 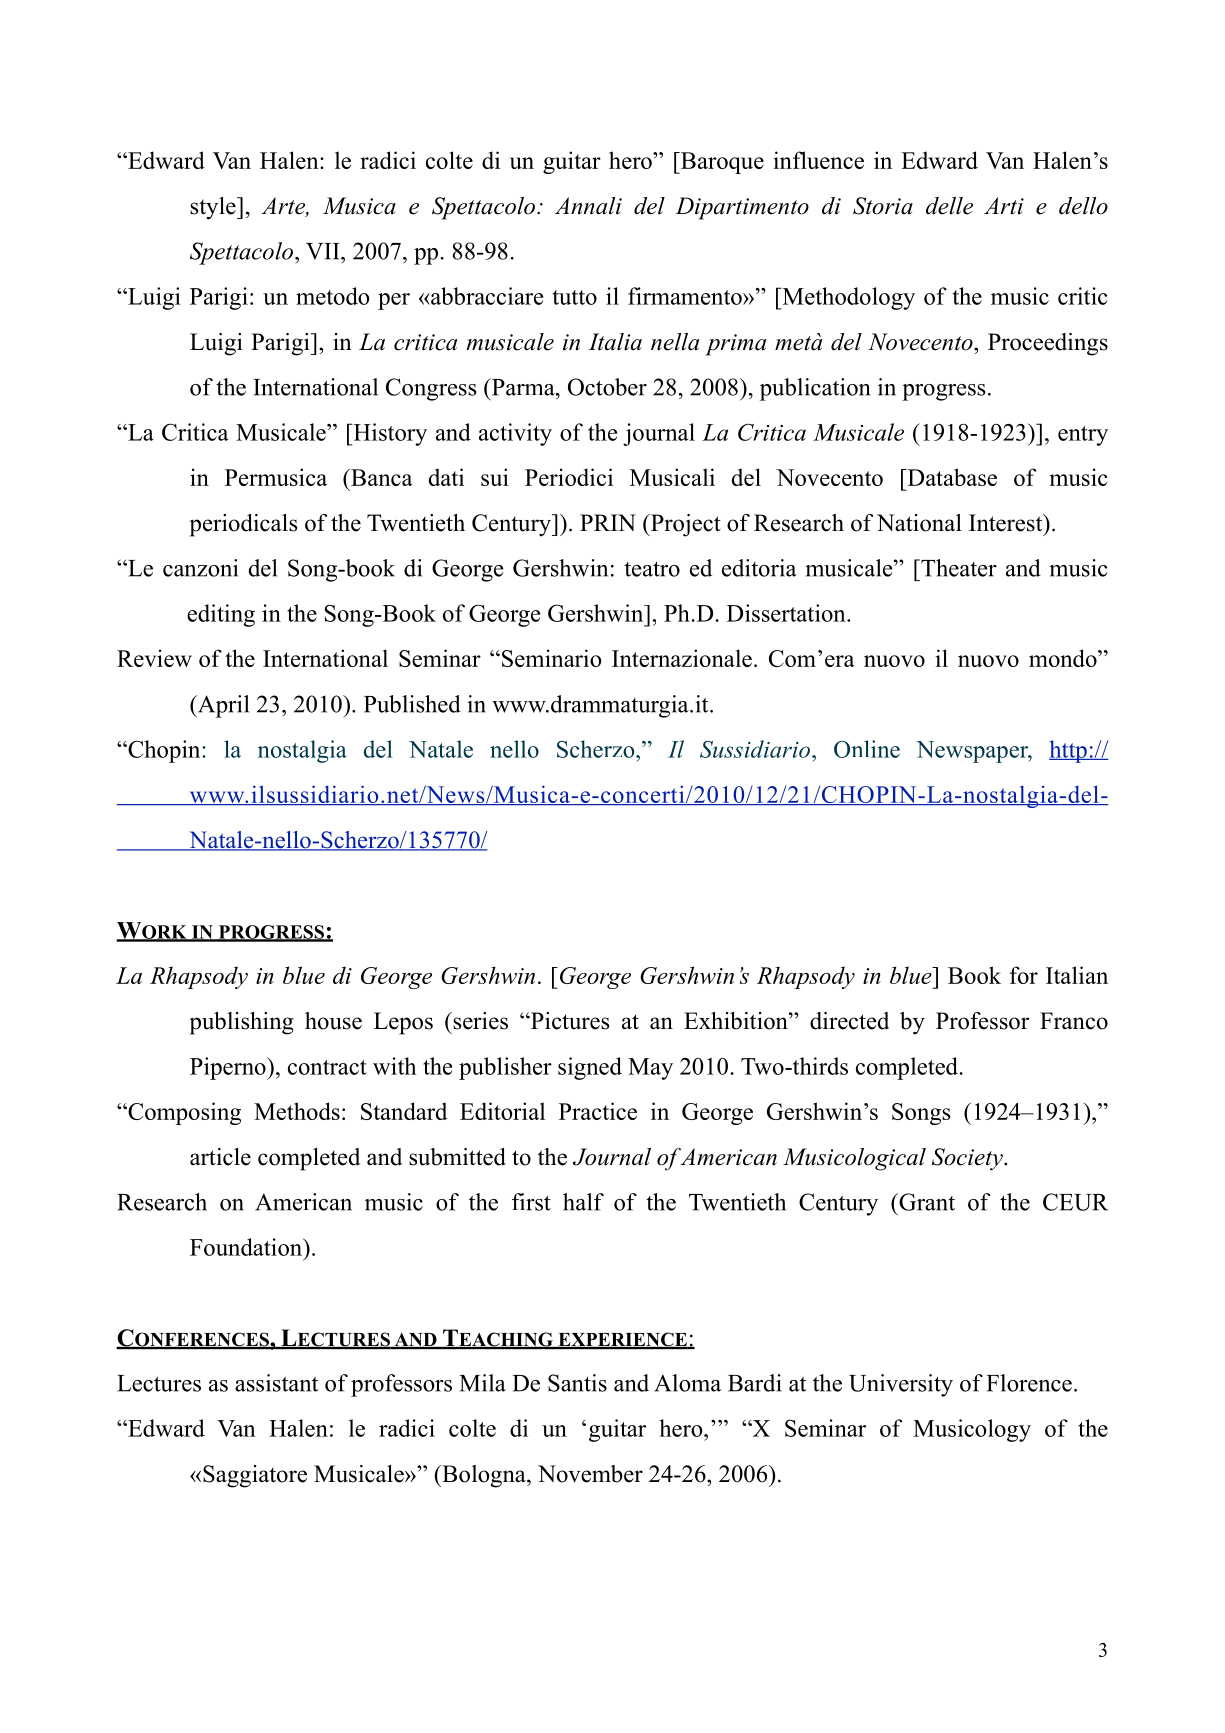 What do you see at coordinates (685, 525) in the screenshot?
I see `Project` at bounding box center [685, 525].
